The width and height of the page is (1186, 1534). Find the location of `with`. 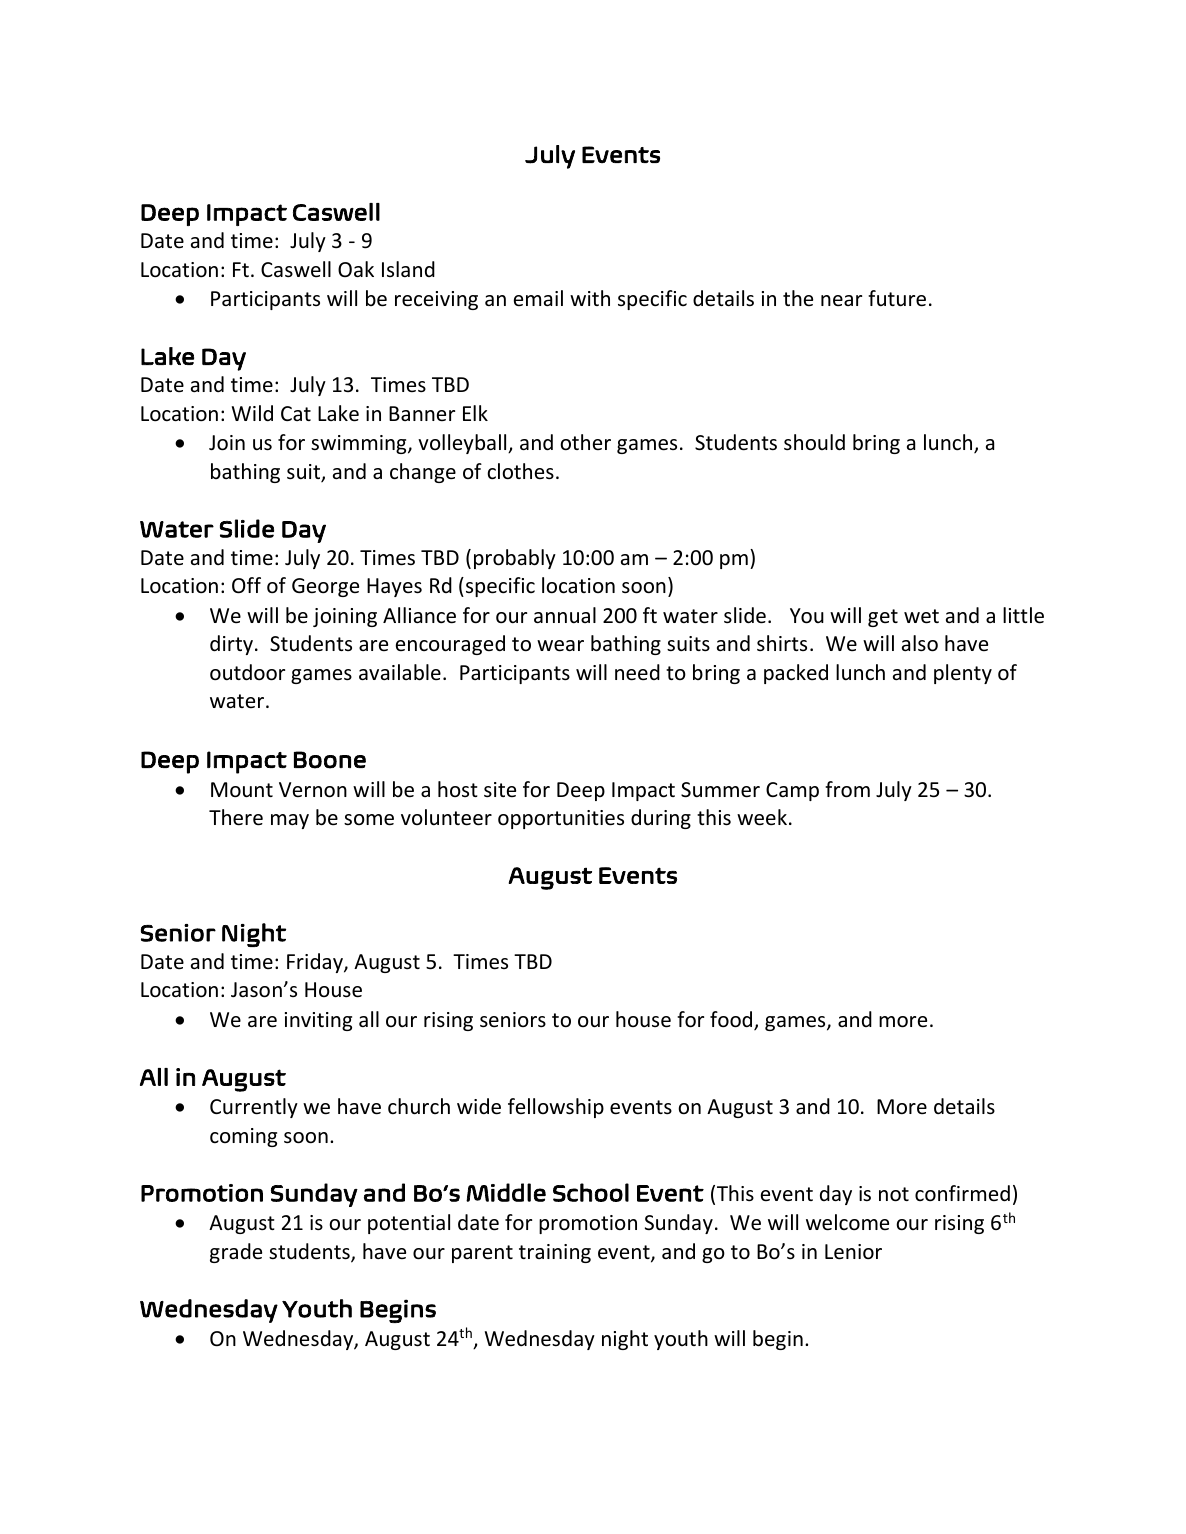

with is located at coordinates (590, 298).
